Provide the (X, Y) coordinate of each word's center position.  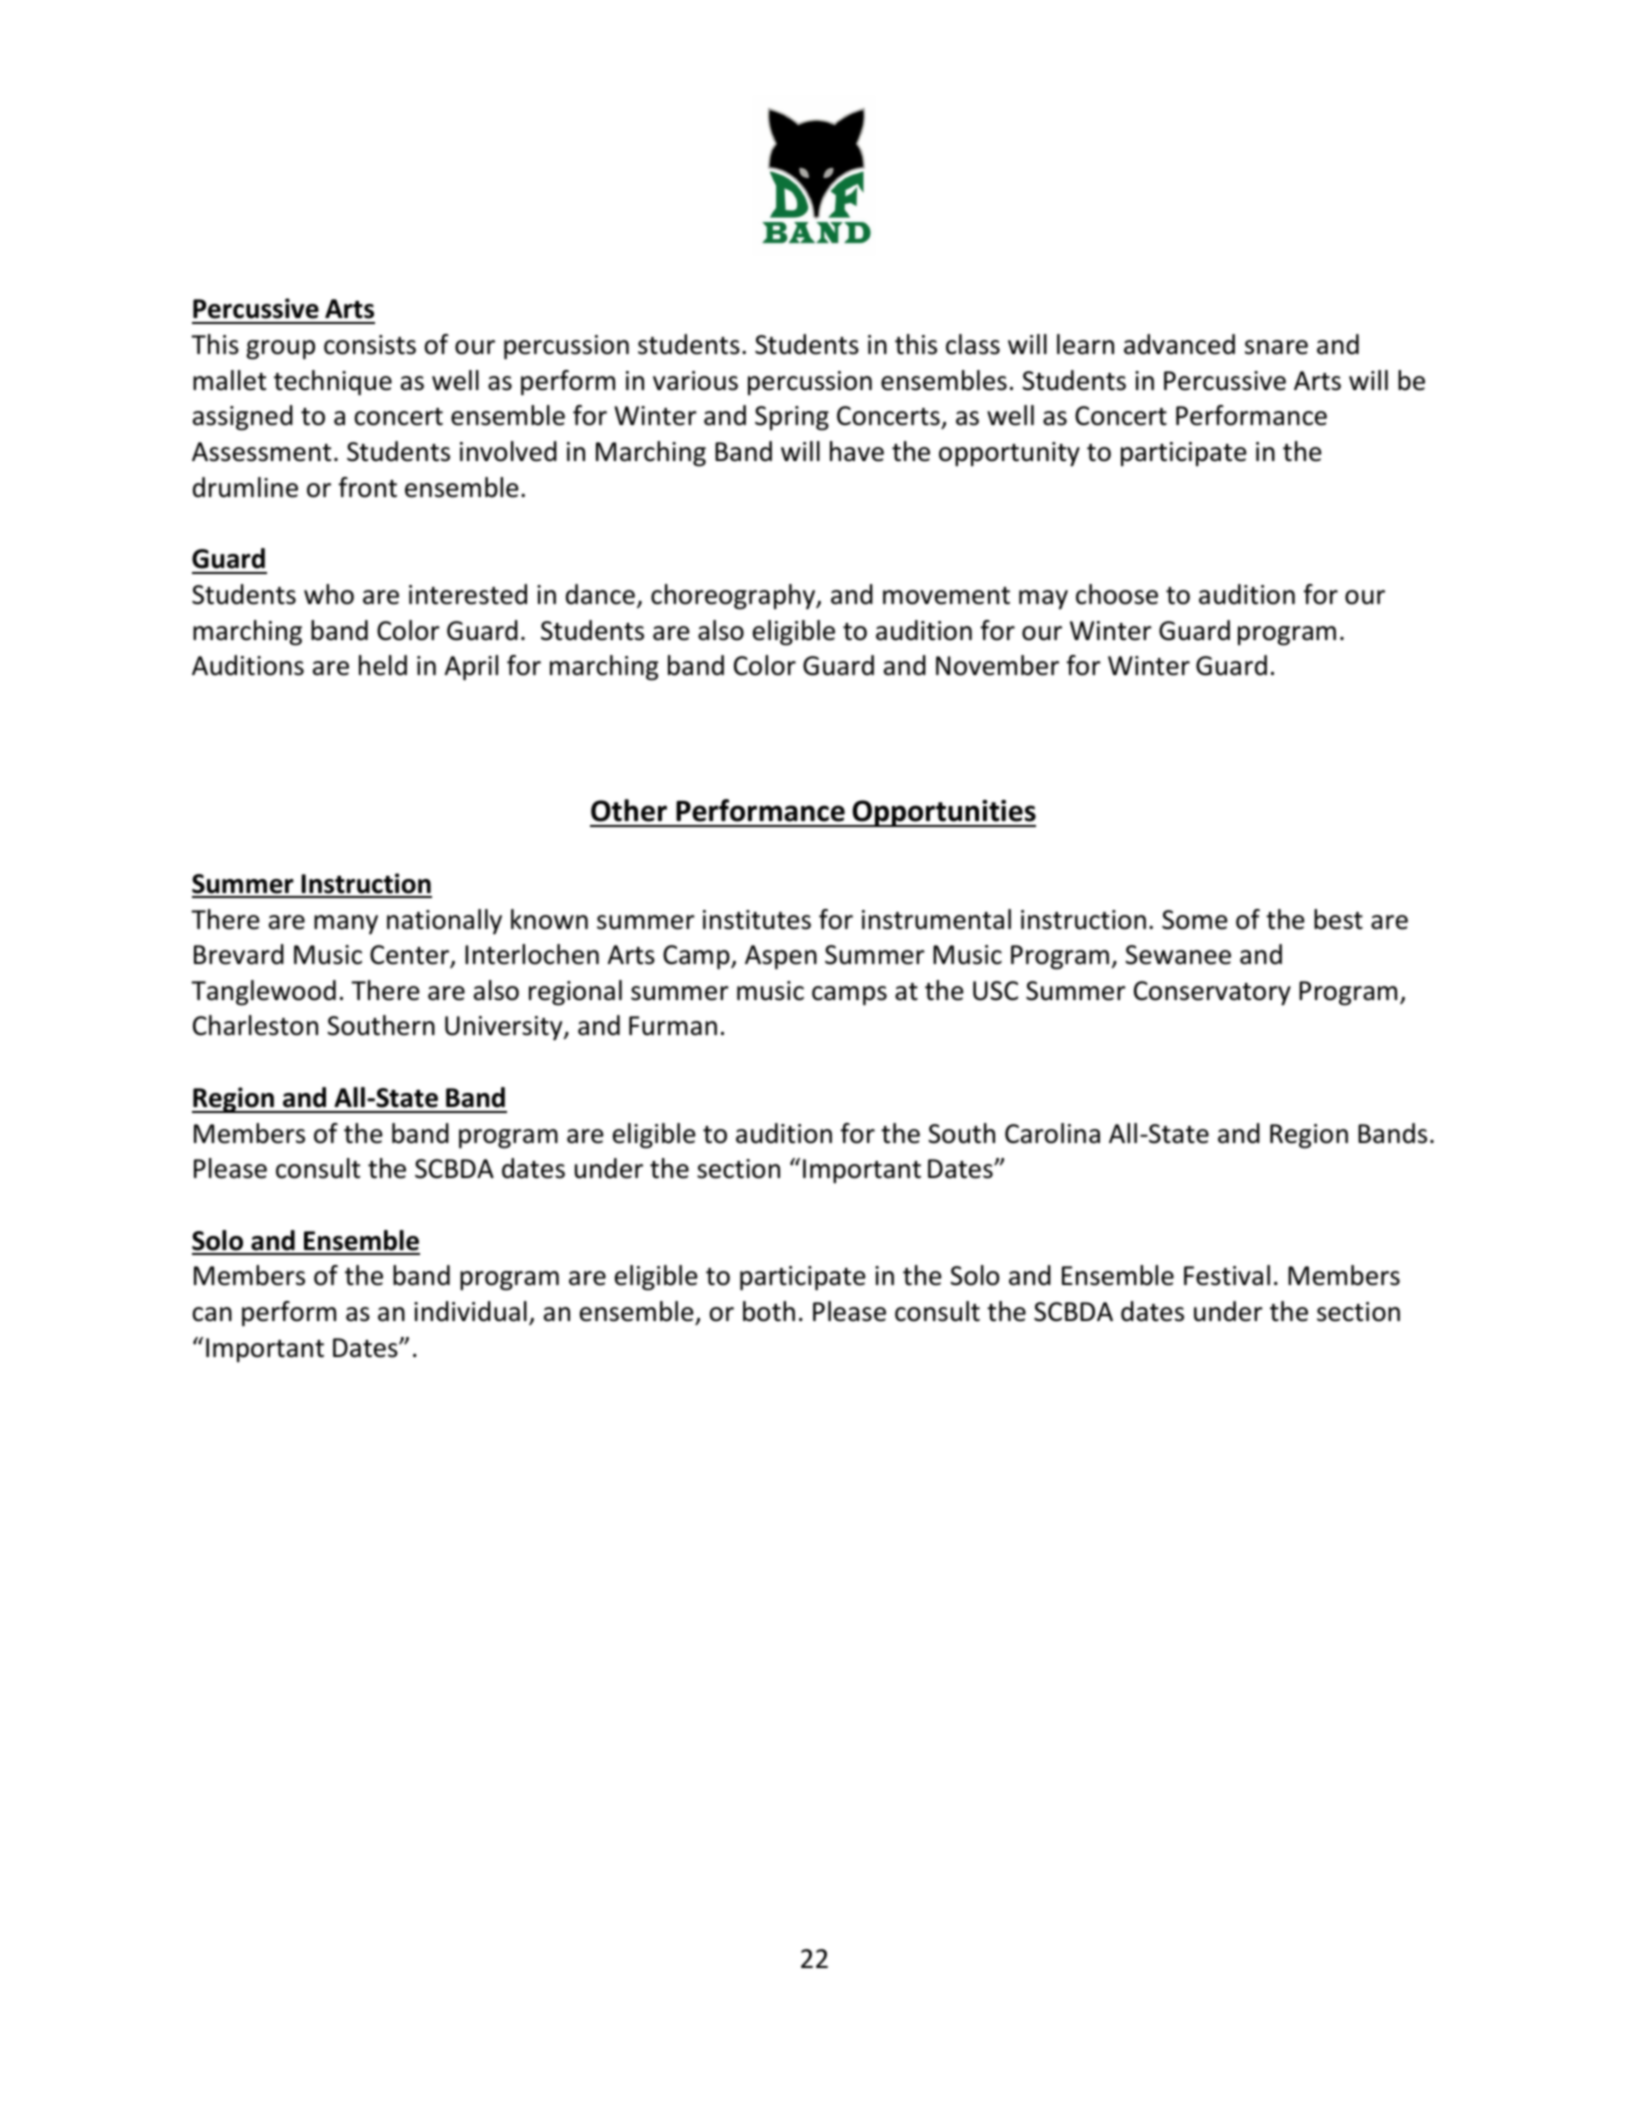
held (383, 665)
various (695, 381)
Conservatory (1212, 993)
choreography (734, 597)
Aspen (781, 957)
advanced (1179, 344)
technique (333, 383)
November (997, 665)
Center (410, 956)
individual (470, 1311)
